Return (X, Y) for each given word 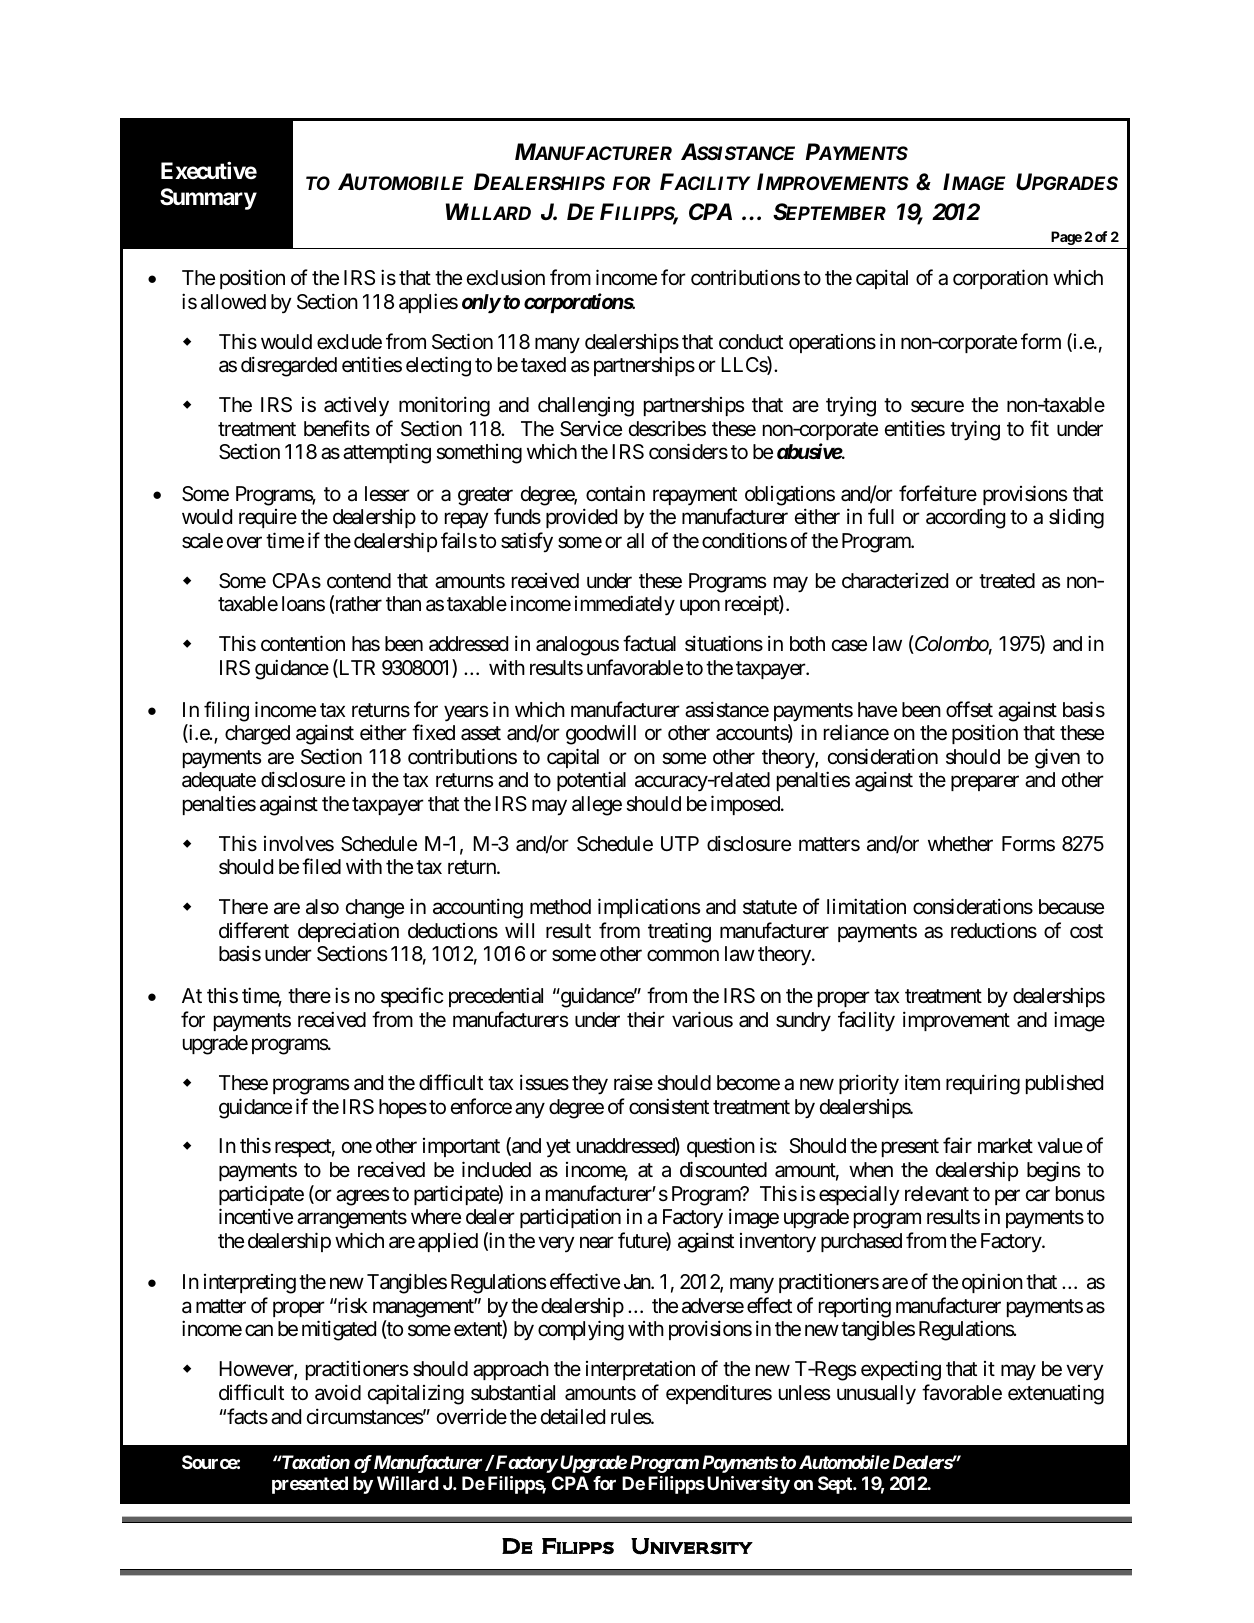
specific (412, 997)
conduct (751, 341)
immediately (625, 605)
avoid (338, 1392)
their (646, 1019)
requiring (983, 1084)
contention (303, 643)
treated (1007, 581)
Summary (208, 199)
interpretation (640, 1370)
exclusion (506, 277)
